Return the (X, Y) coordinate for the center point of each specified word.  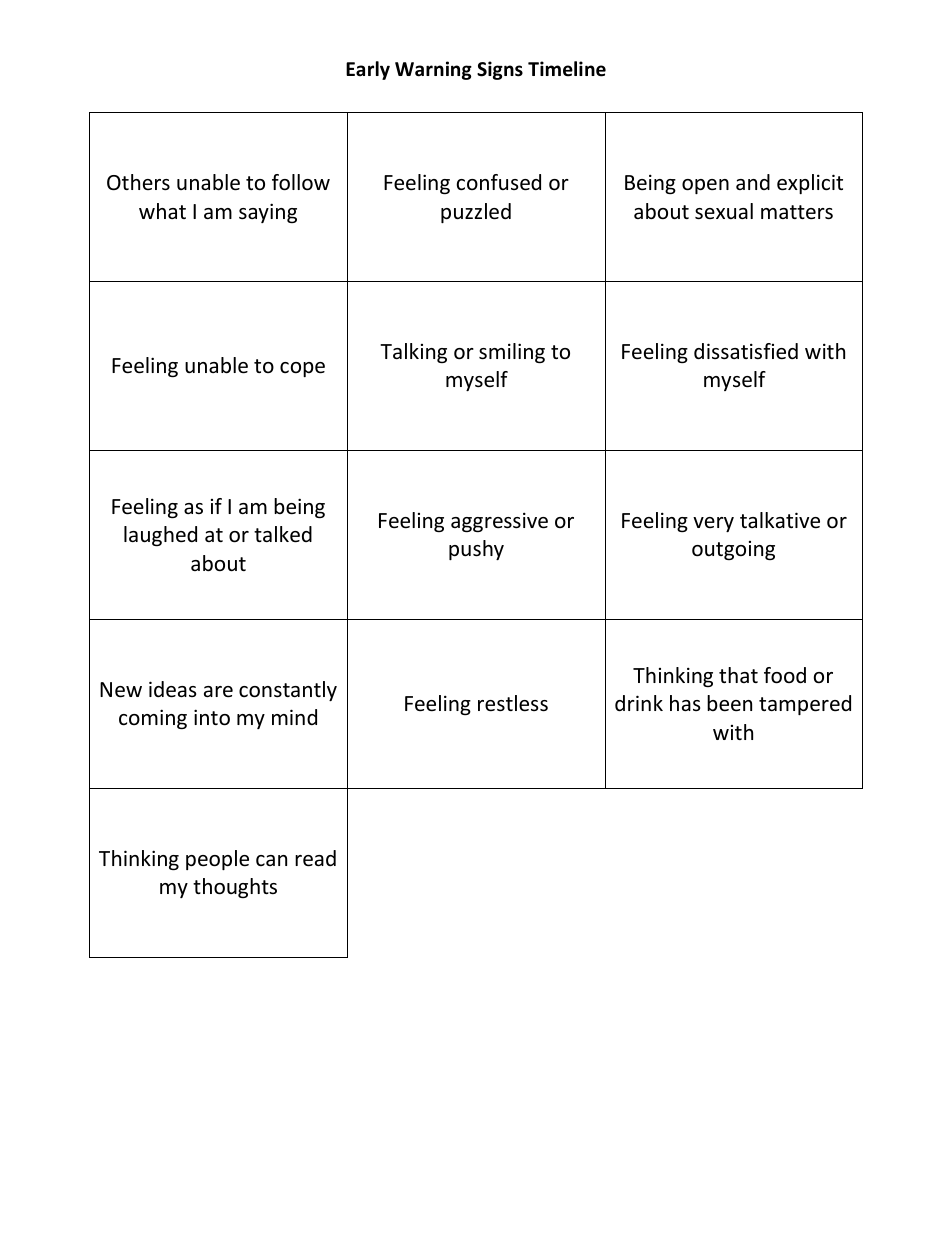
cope (302, 369)
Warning (433, 70)
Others (138, 182)
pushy (476, 550)
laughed (160, 536)
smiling (512, 353)
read (315, 858)
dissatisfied (746, 351)
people (217, 860)
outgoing (733, 550)
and (753, 182)
